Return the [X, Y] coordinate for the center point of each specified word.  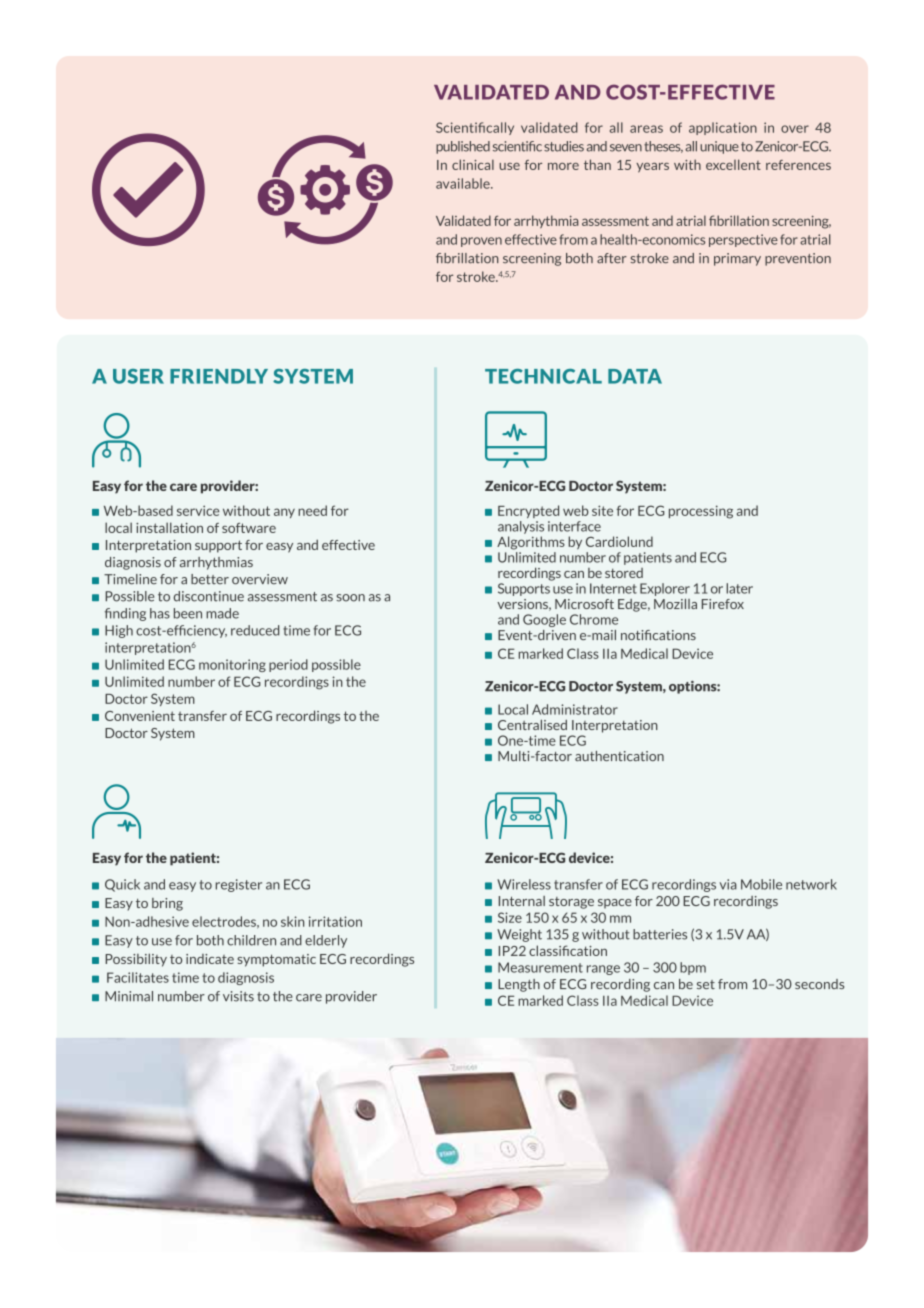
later [739, 588]
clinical [473, 164]
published [463, 147]
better [210, 579]
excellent [733, 164]
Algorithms [531, 543]
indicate [210, 959]
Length [519, 985]
